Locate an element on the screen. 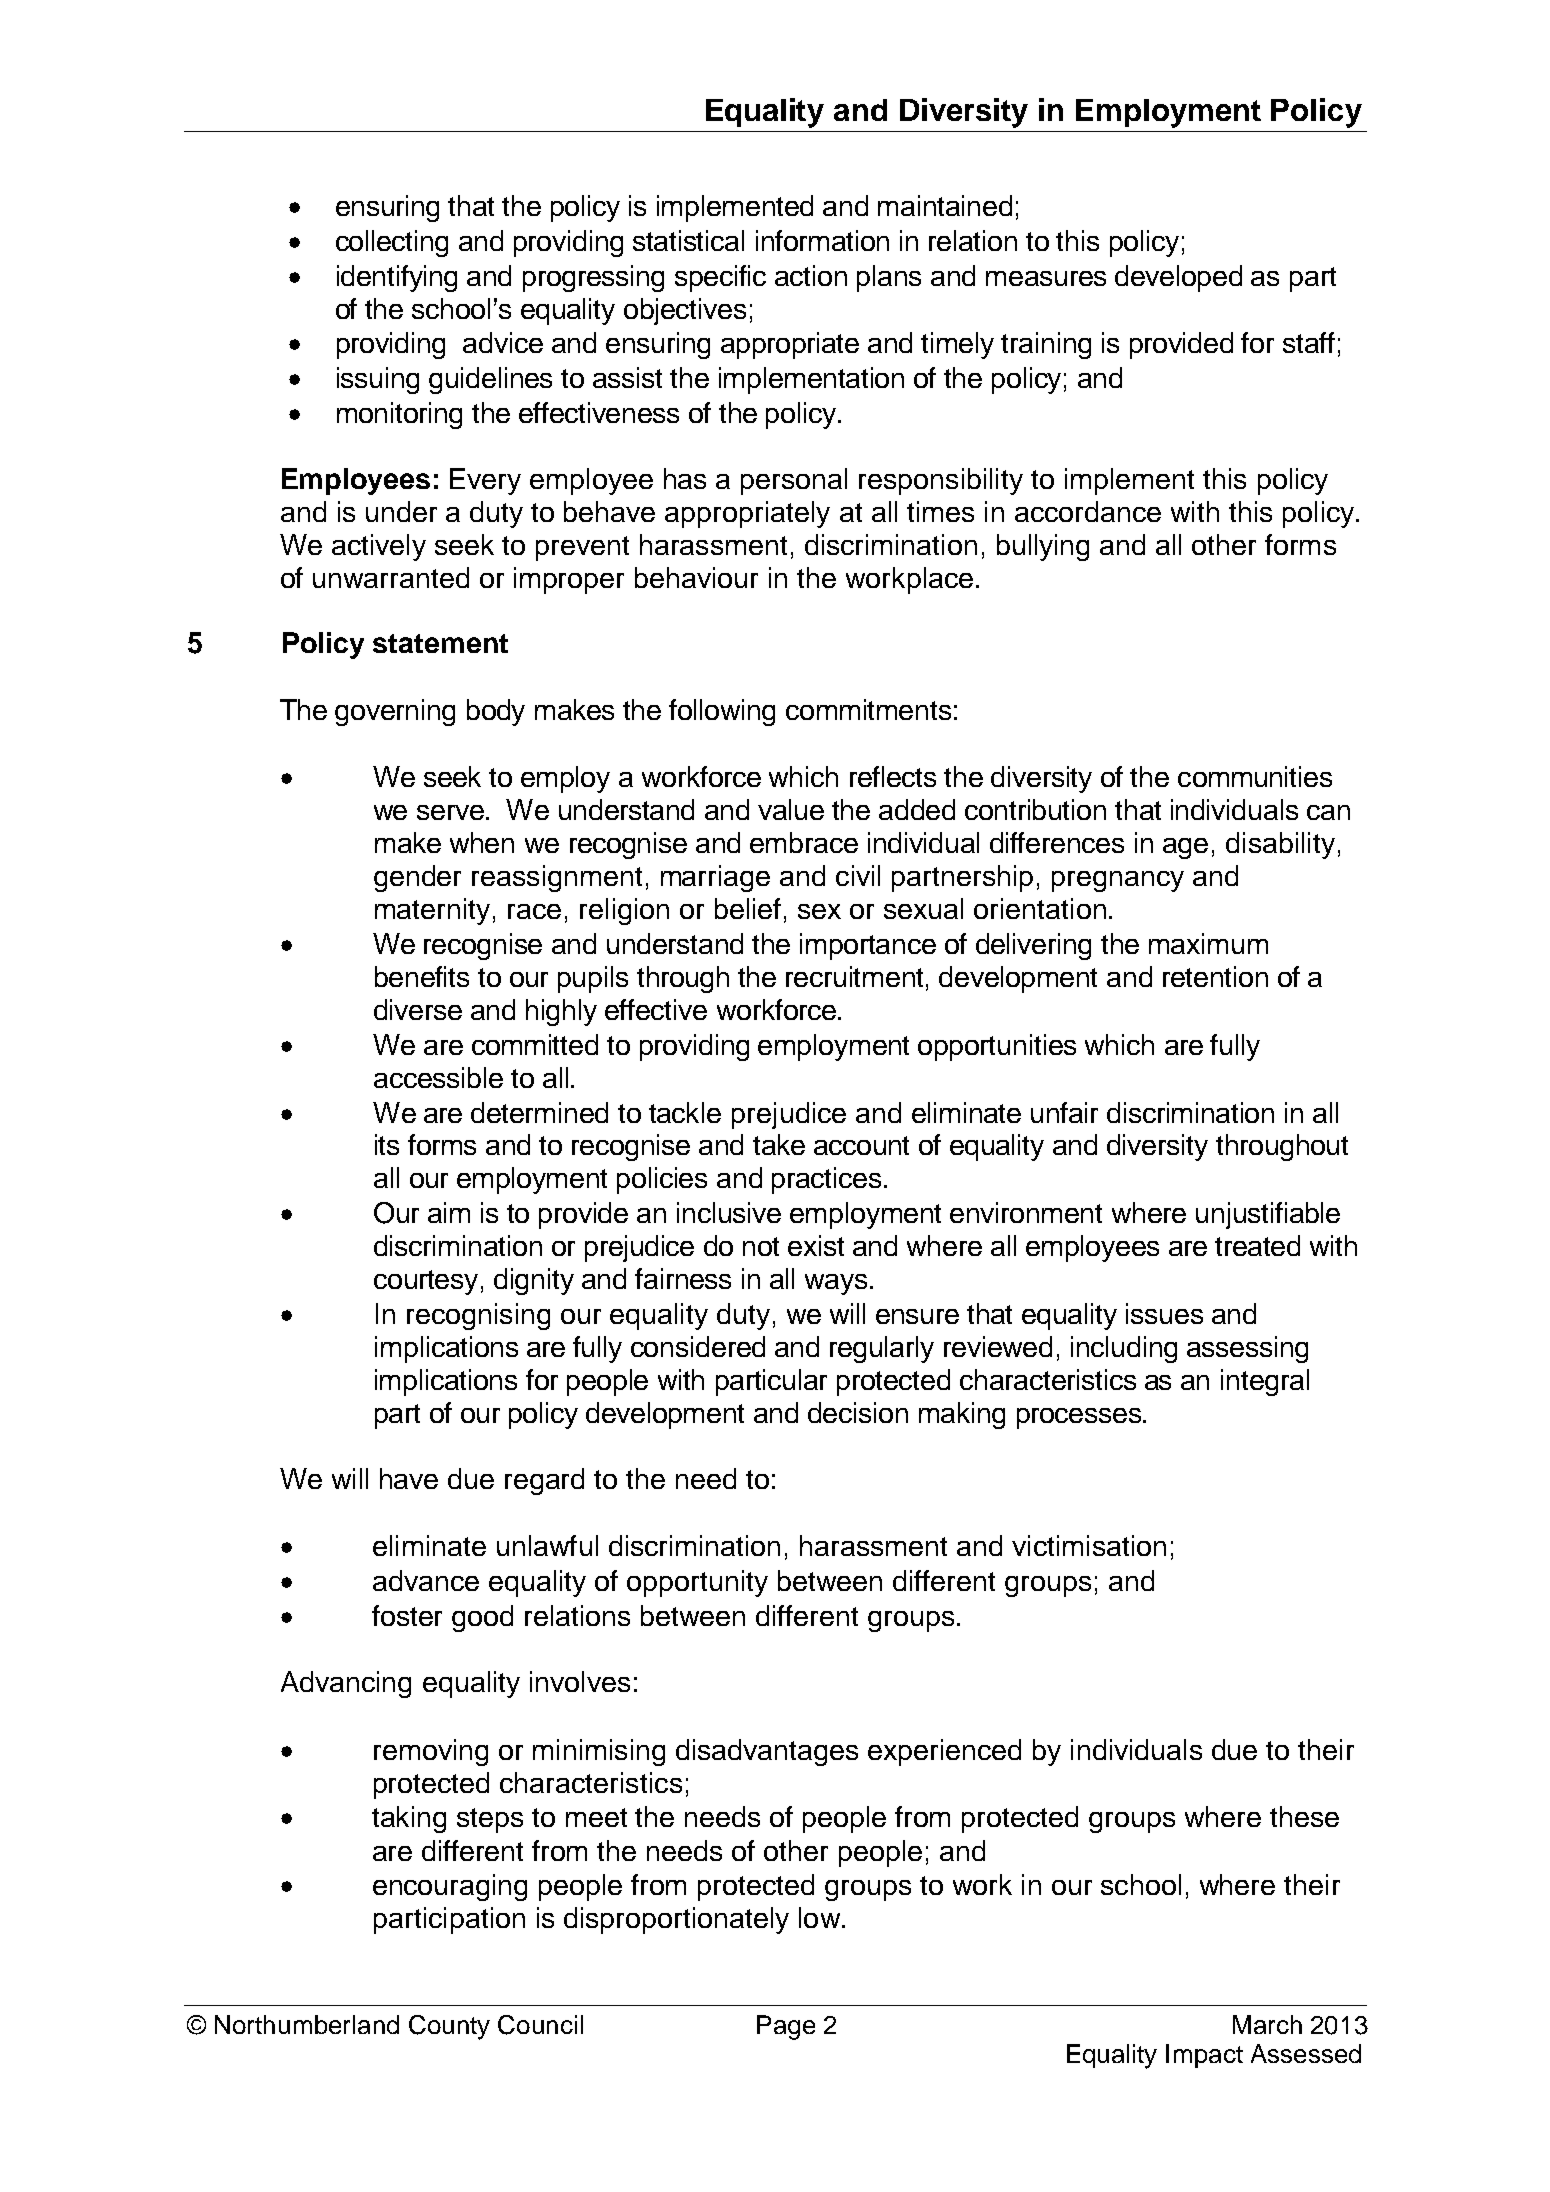  developed is located at coordinates (1178, 278).
